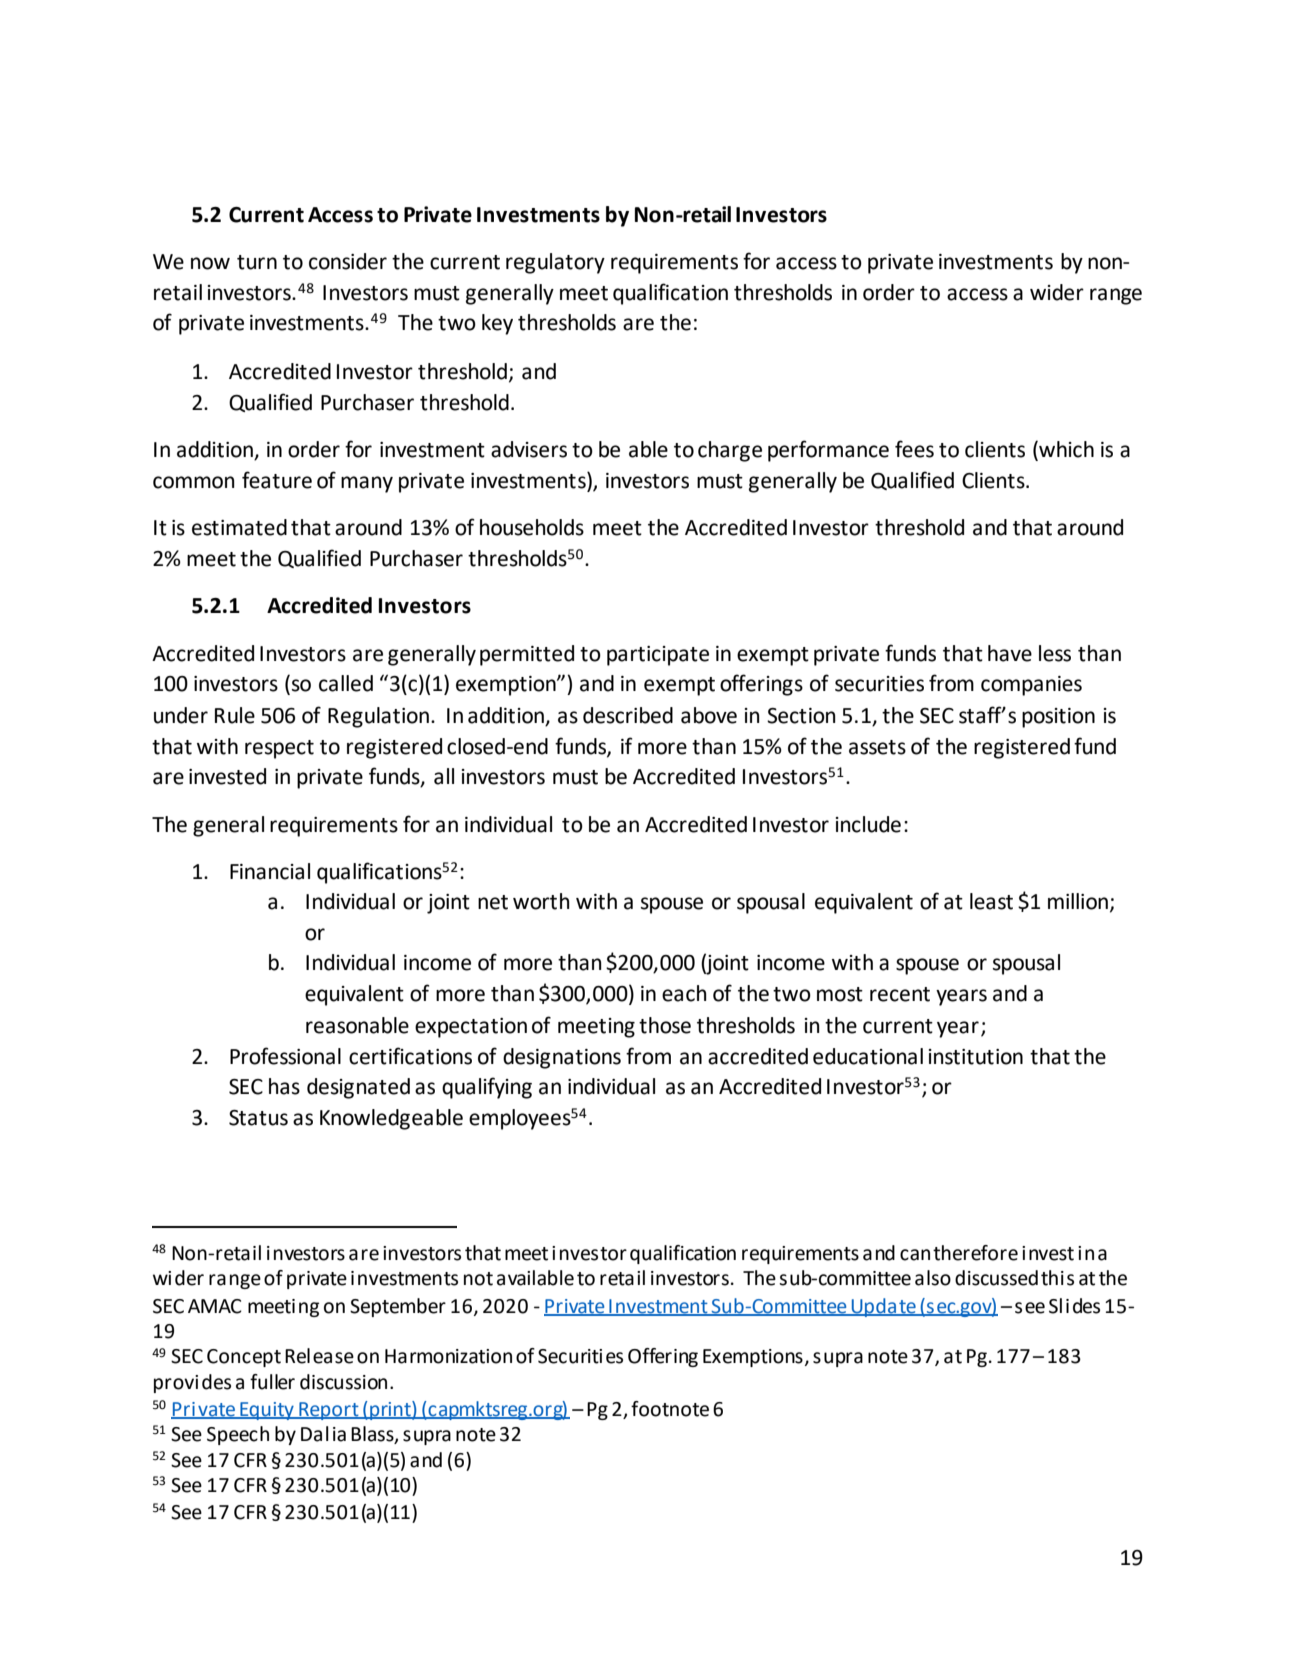  What do you see at coordinates (555, 263) in the screenshot?
I see `regulatory` at bounding box center [555, 263].
